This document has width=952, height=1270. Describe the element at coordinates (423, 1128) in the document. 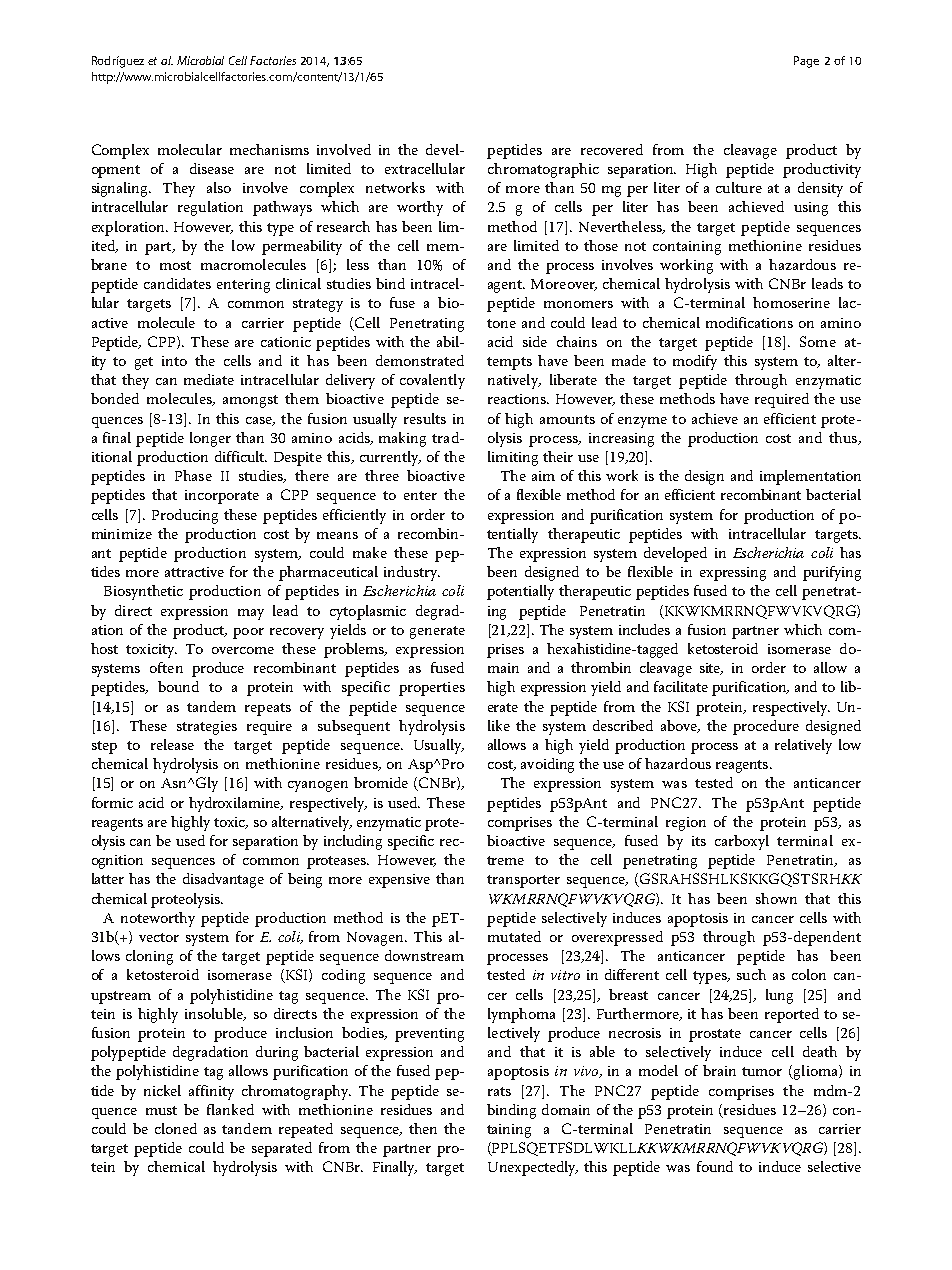

I see `then` at that location.
